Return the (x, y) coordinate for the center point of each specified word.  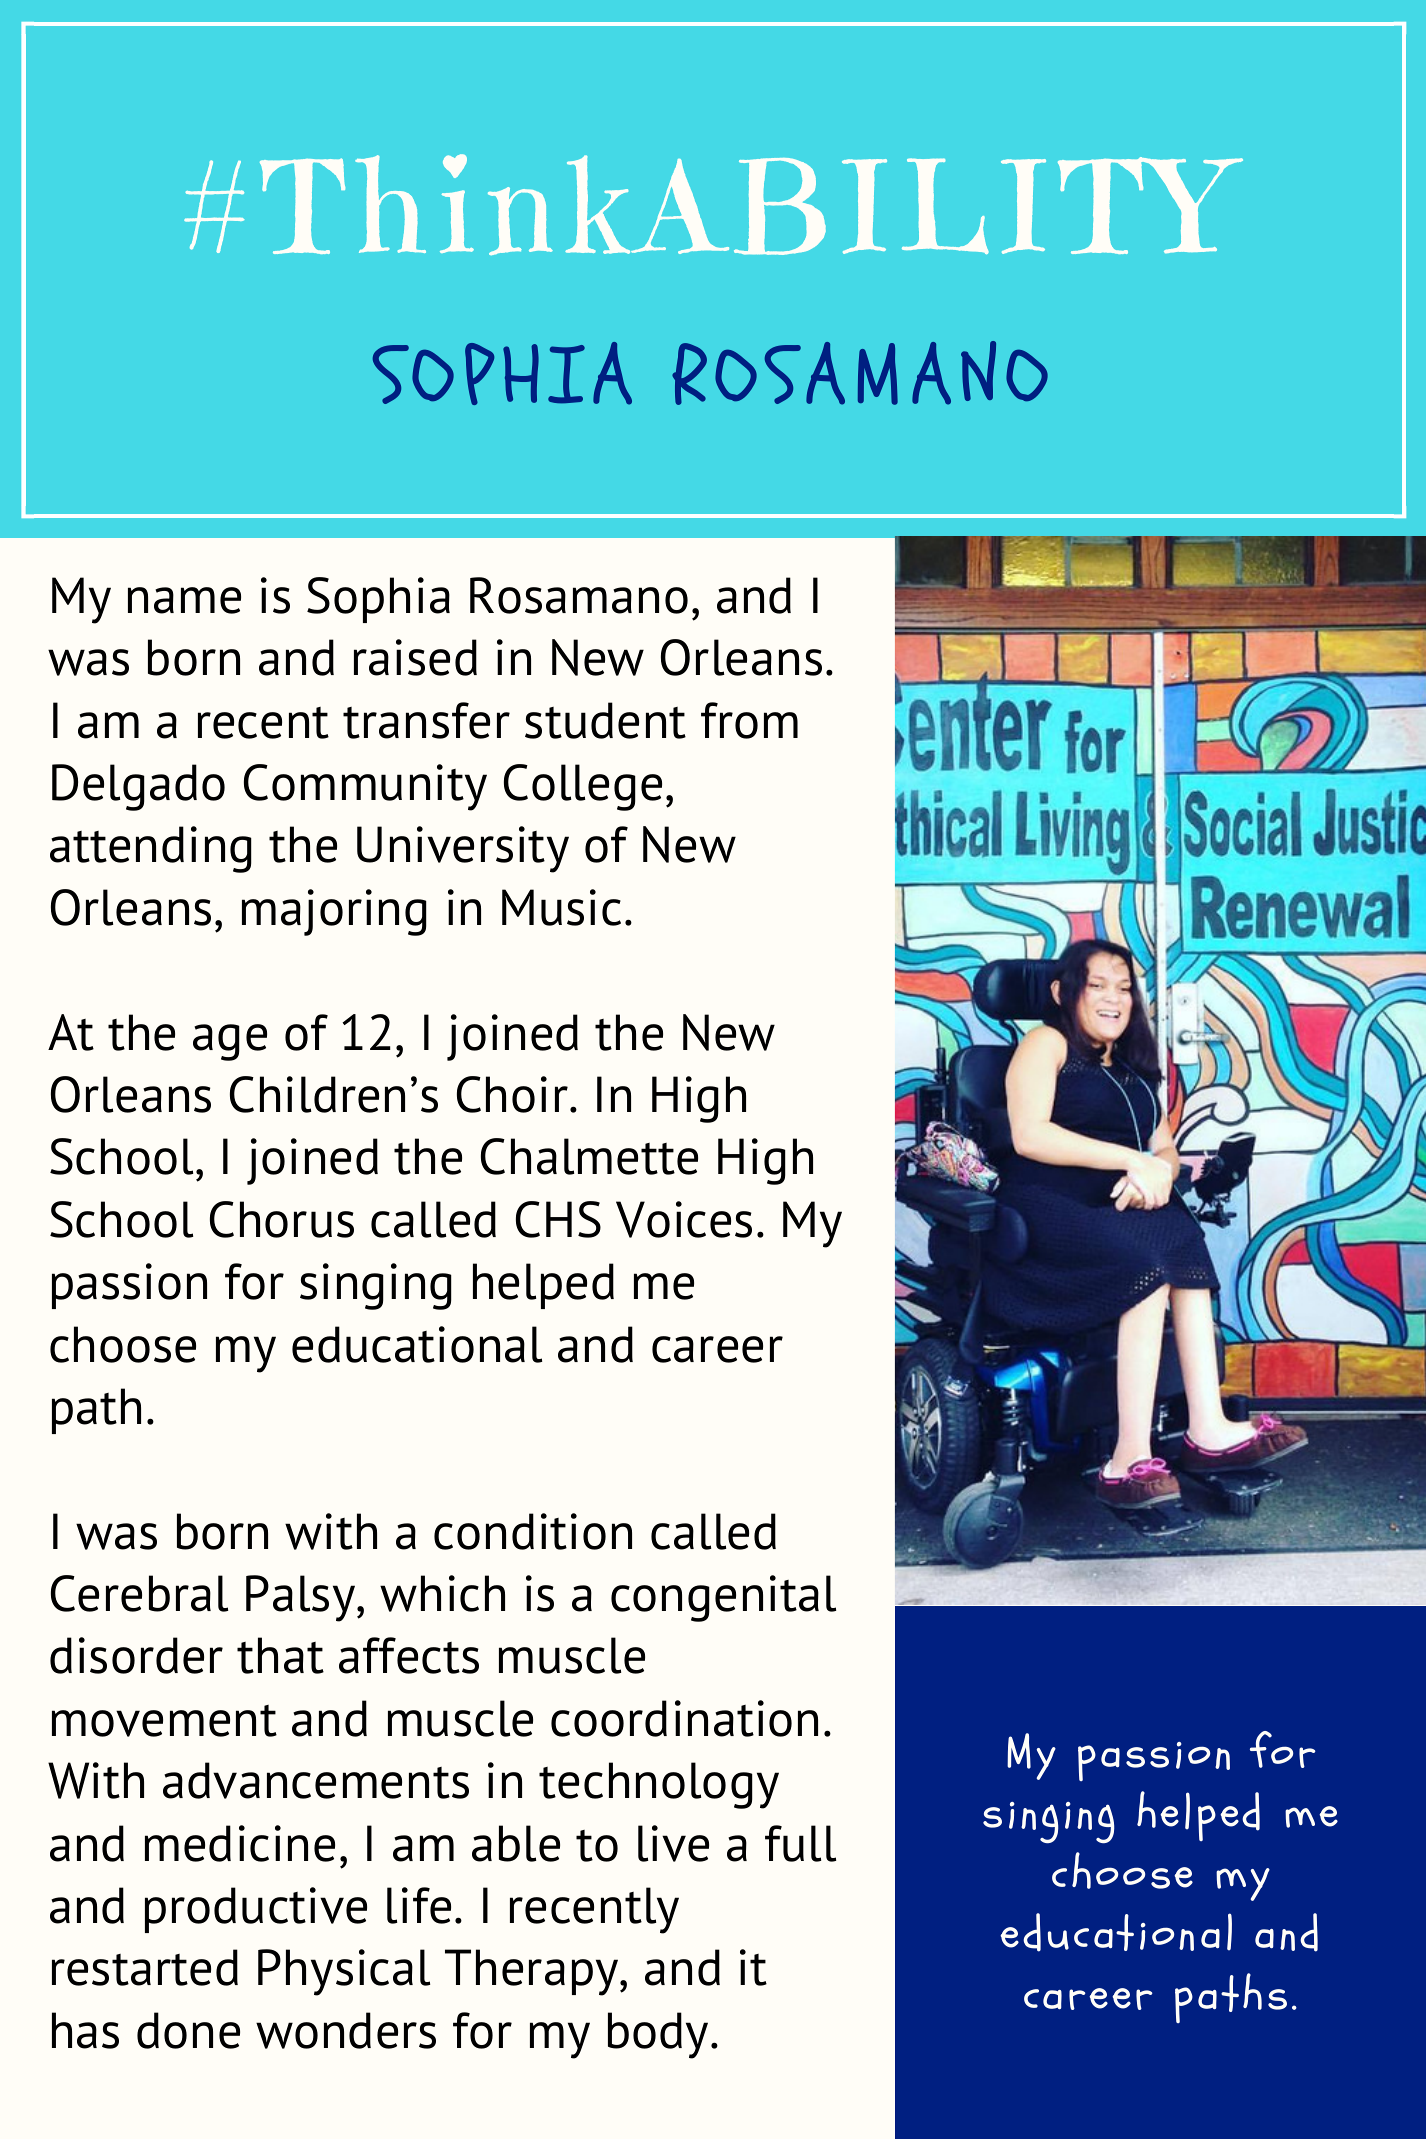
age (230, 1042)
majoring (334, 912)
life (419, 1905)
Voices (684, 1219)
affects (409, 1655)
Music (561, 907)
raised (415, 657)
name (184, 600)
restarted (145, 1967)
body (658, 2035)
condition (533, 1531)
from (749, 720)
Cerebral (139, 1593)
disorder (136, 1655)
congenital (723, 1598)
